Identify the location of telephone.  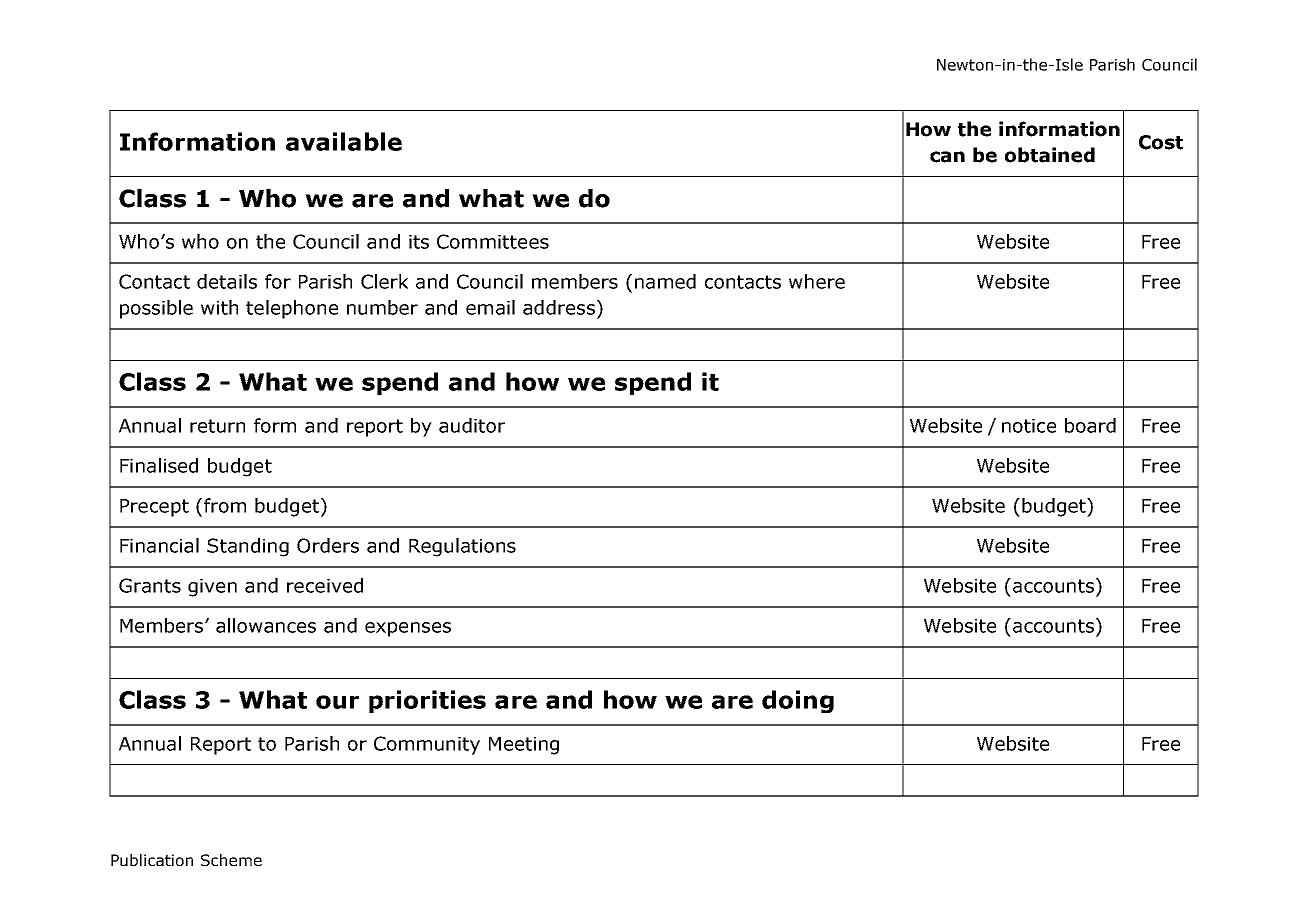
(292, 309).
